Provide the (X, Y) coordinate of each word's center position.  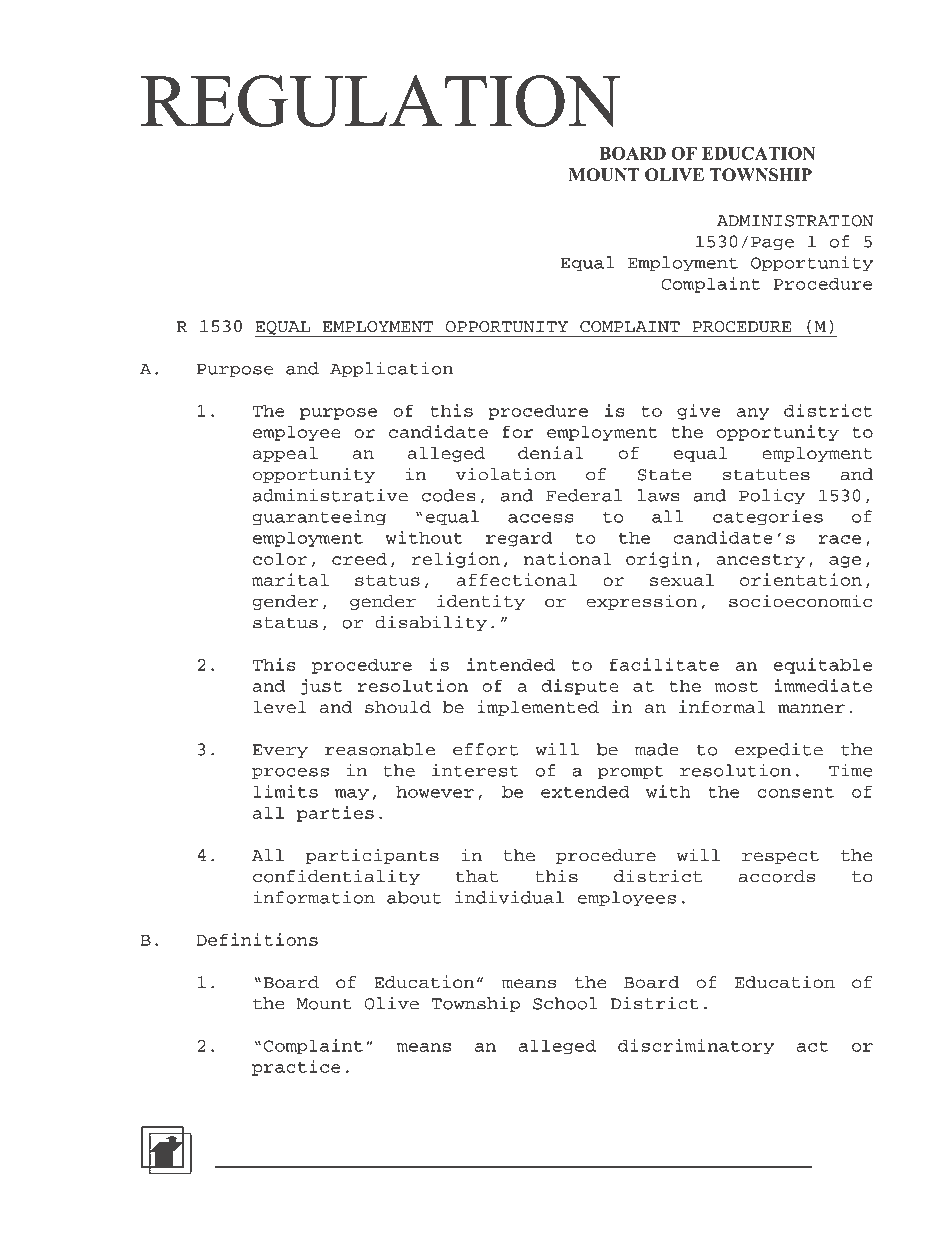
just (321, 687)
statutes (766, 475)
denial (551, 452)
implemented (538, 708)
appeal (285, 454)
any (753, 414)
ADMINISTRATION (795, 221)
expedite (779, 750)
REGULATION (381, 101)
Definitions (257, 939)
